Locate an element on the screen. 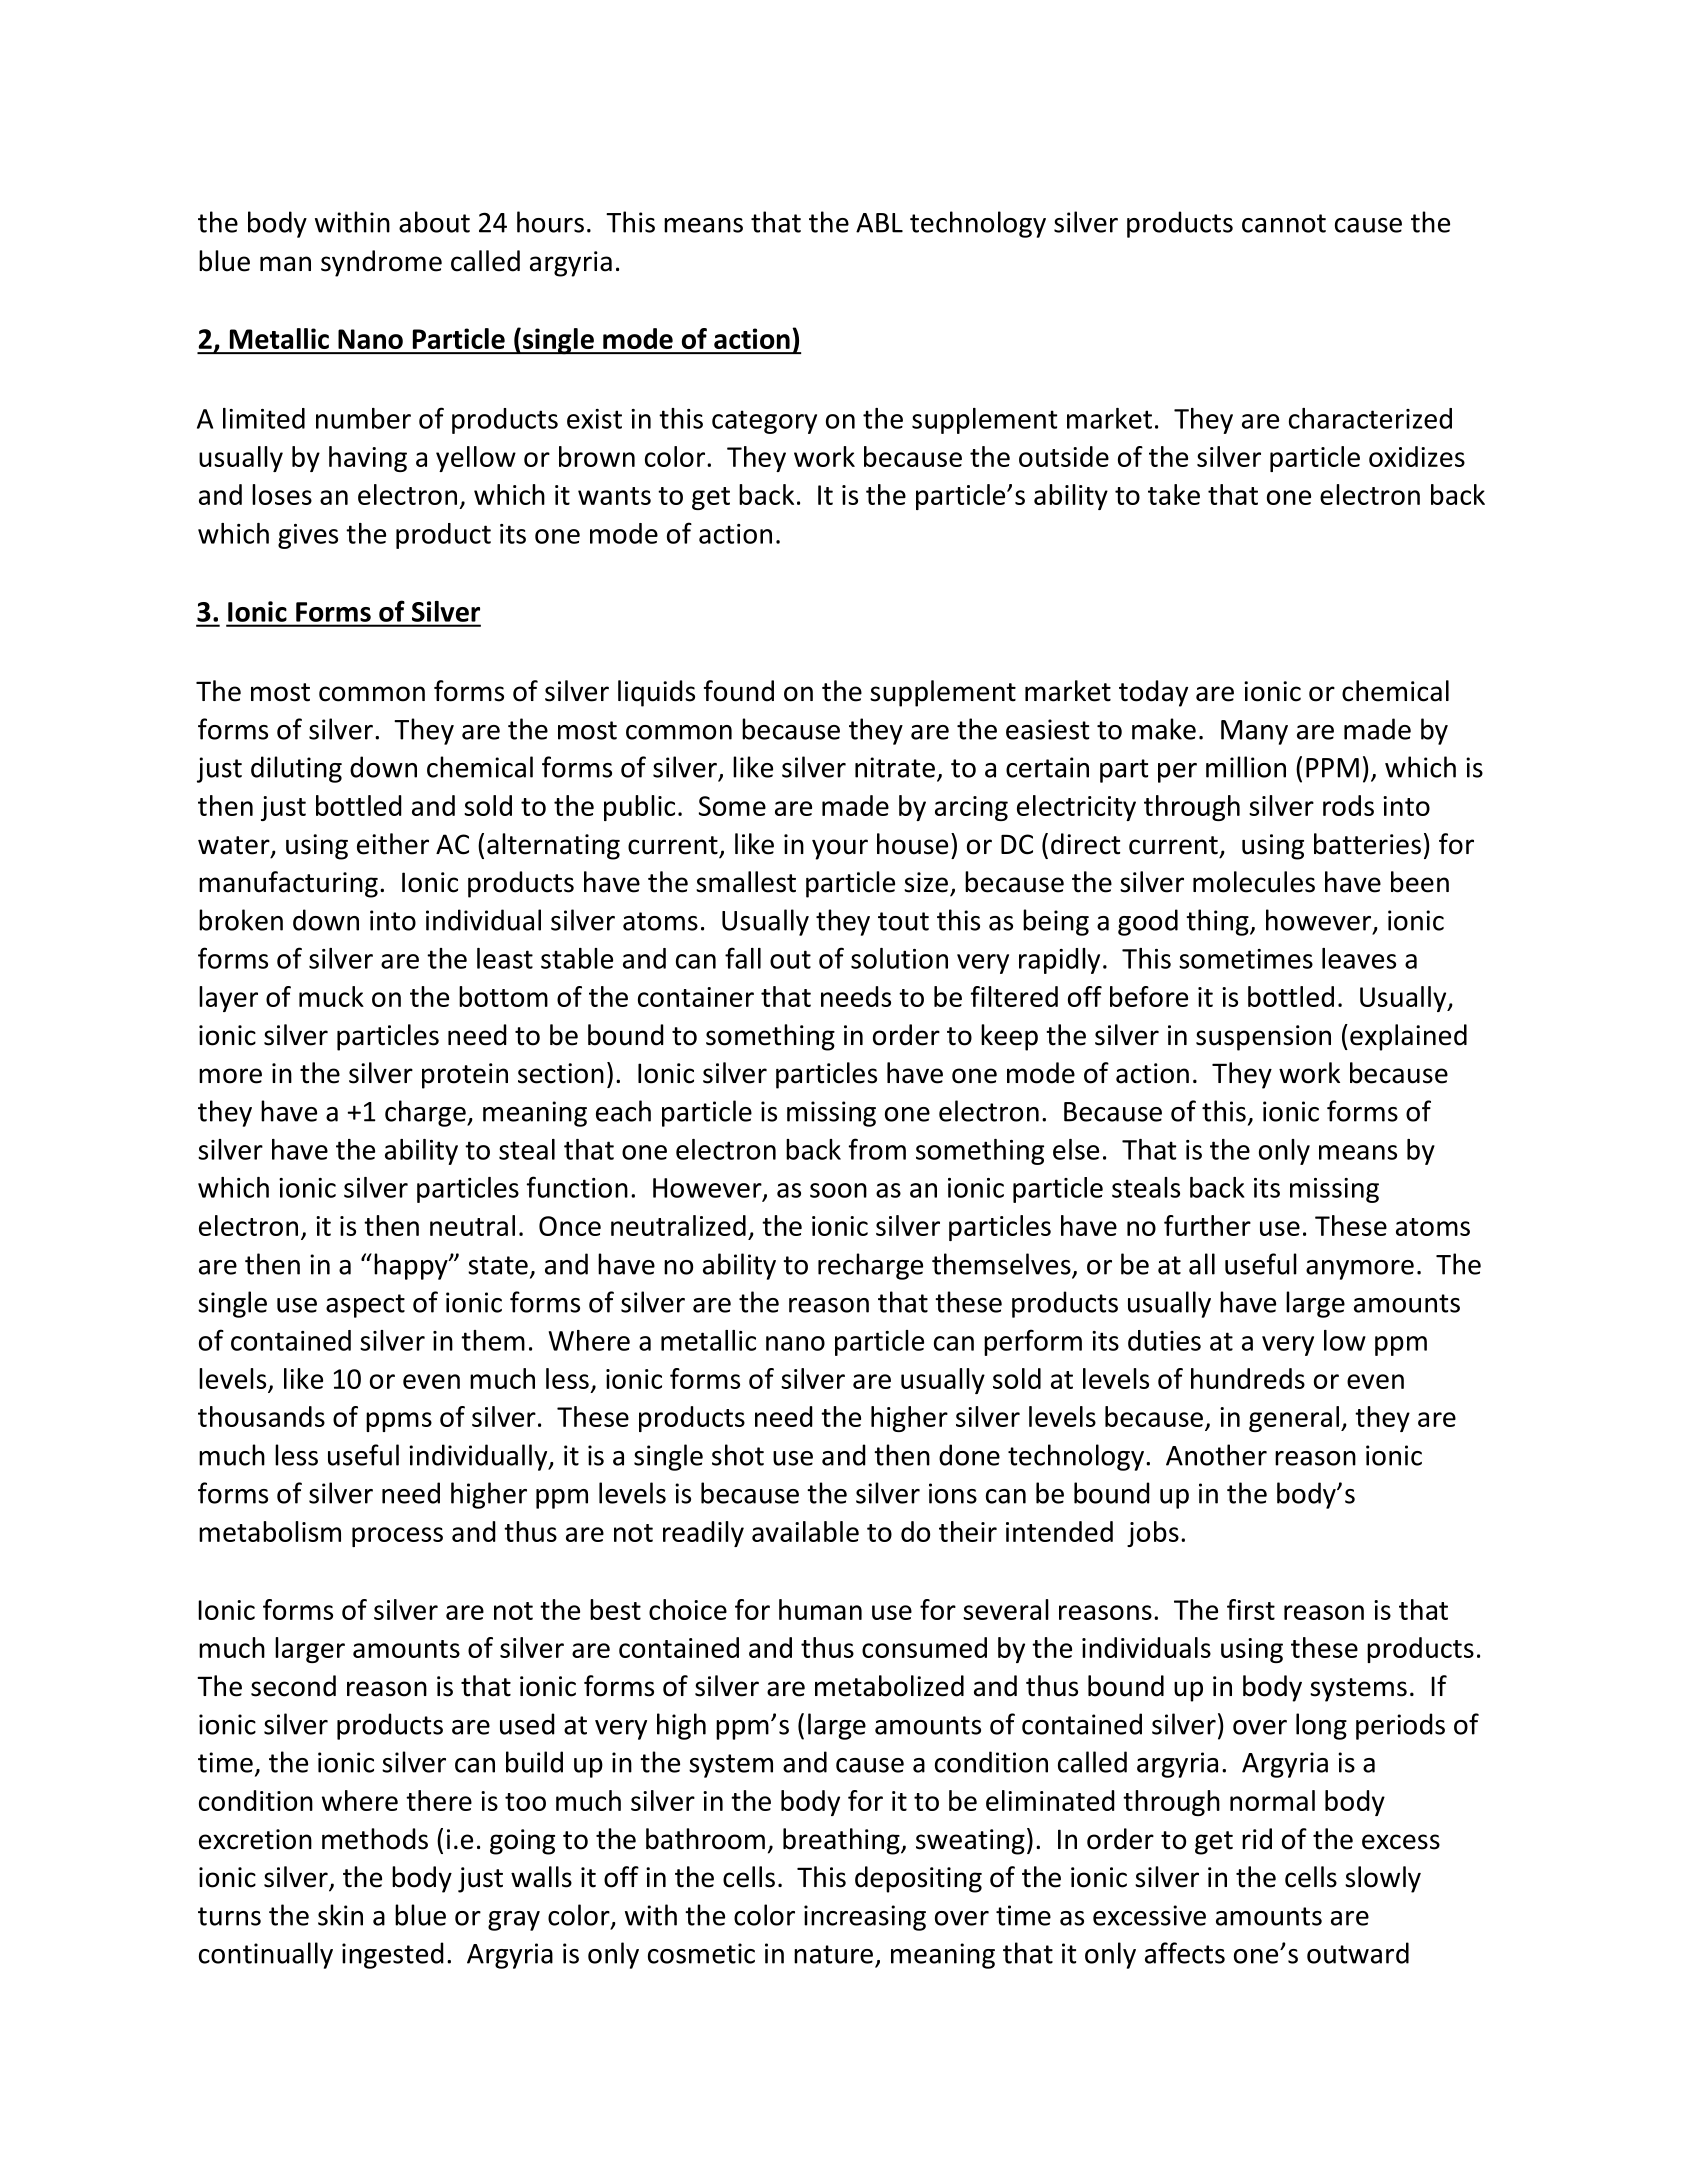 This screenshot has width=1684, height=2180. skin is located at coordinates (340, 1915).
